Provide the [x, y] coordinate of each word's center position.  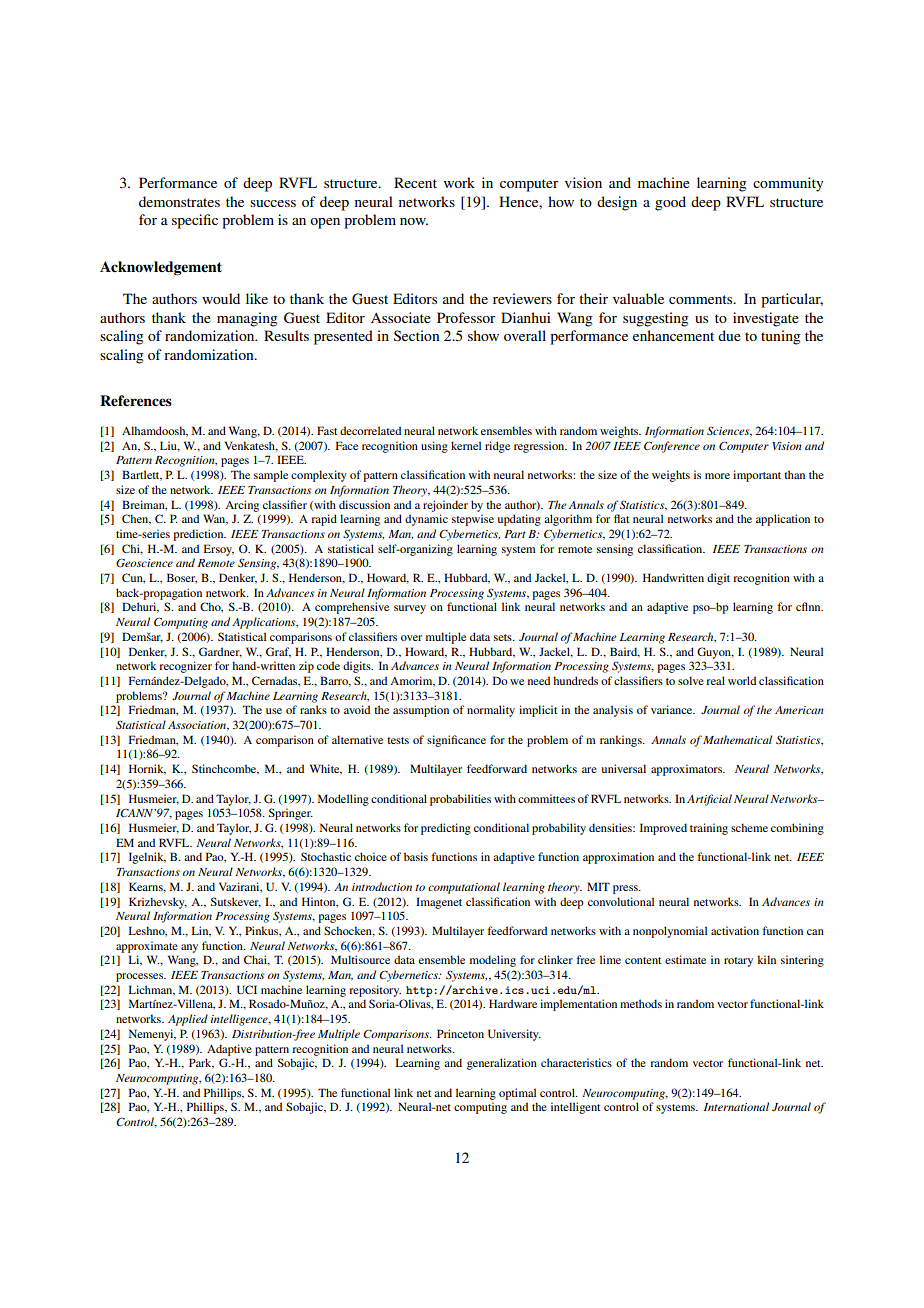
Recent [415, 182]
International [736, 1106]
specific [195, 221]
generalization [502, 1064]
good [670, 203]
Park [201, 1063]
